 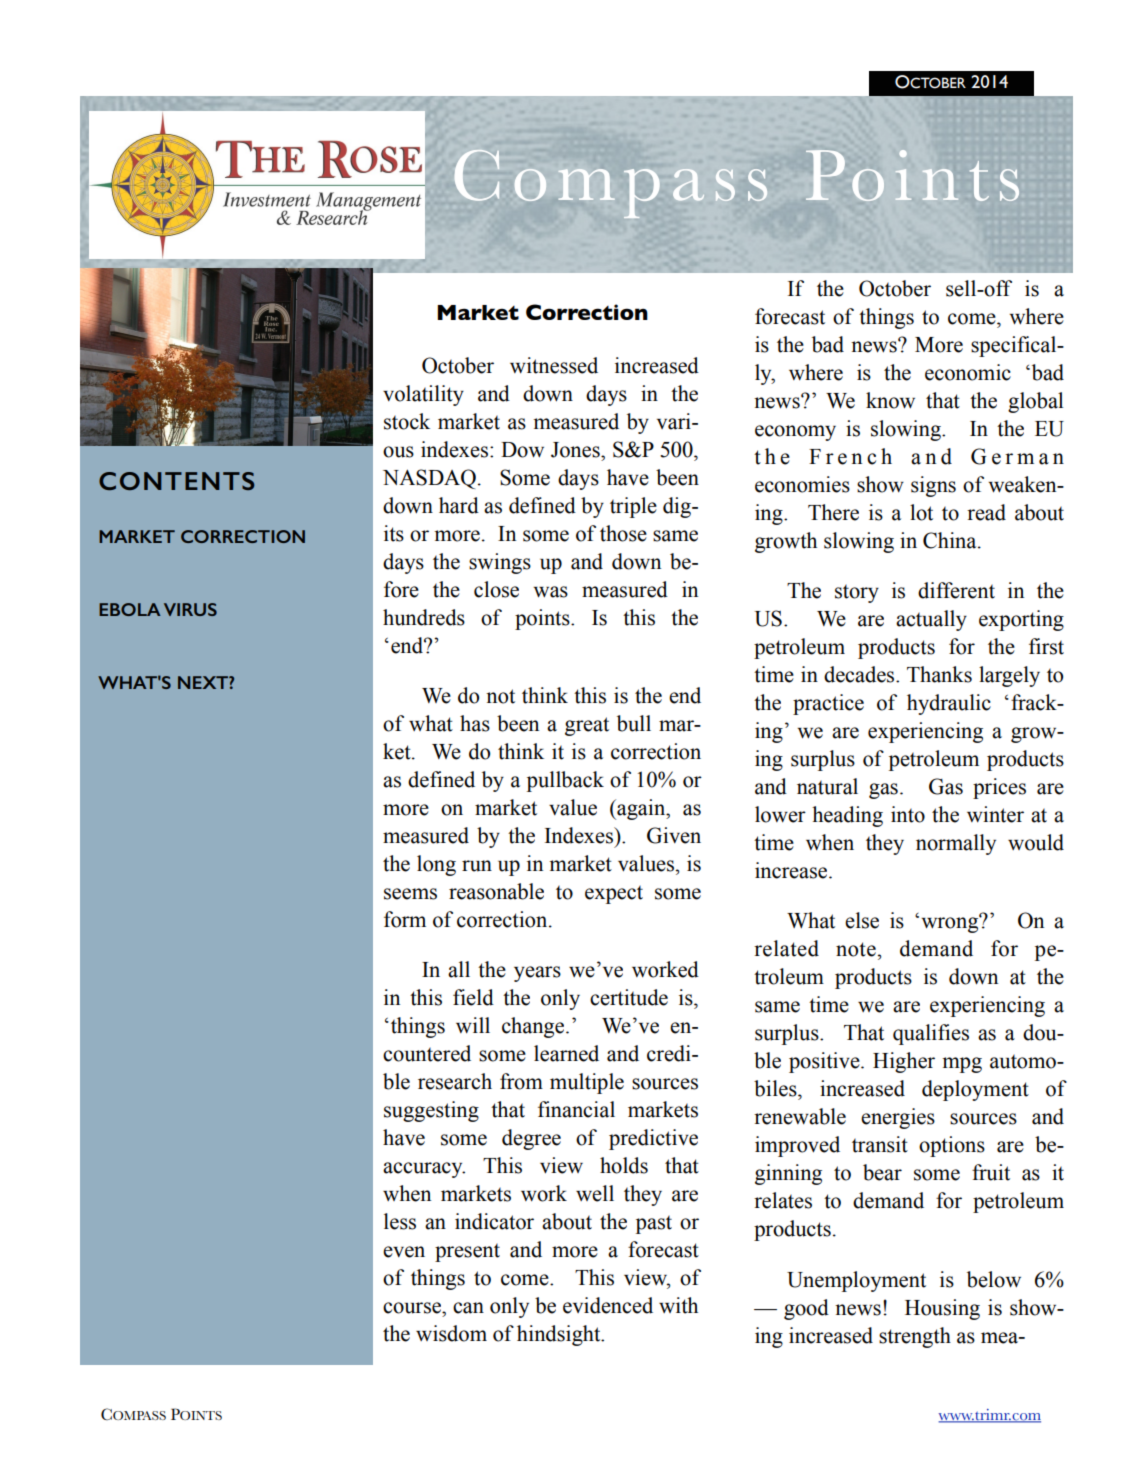 What do you see at coordinates (890, 400) in the page?
I see `know` at bounding box center [890, 400].
